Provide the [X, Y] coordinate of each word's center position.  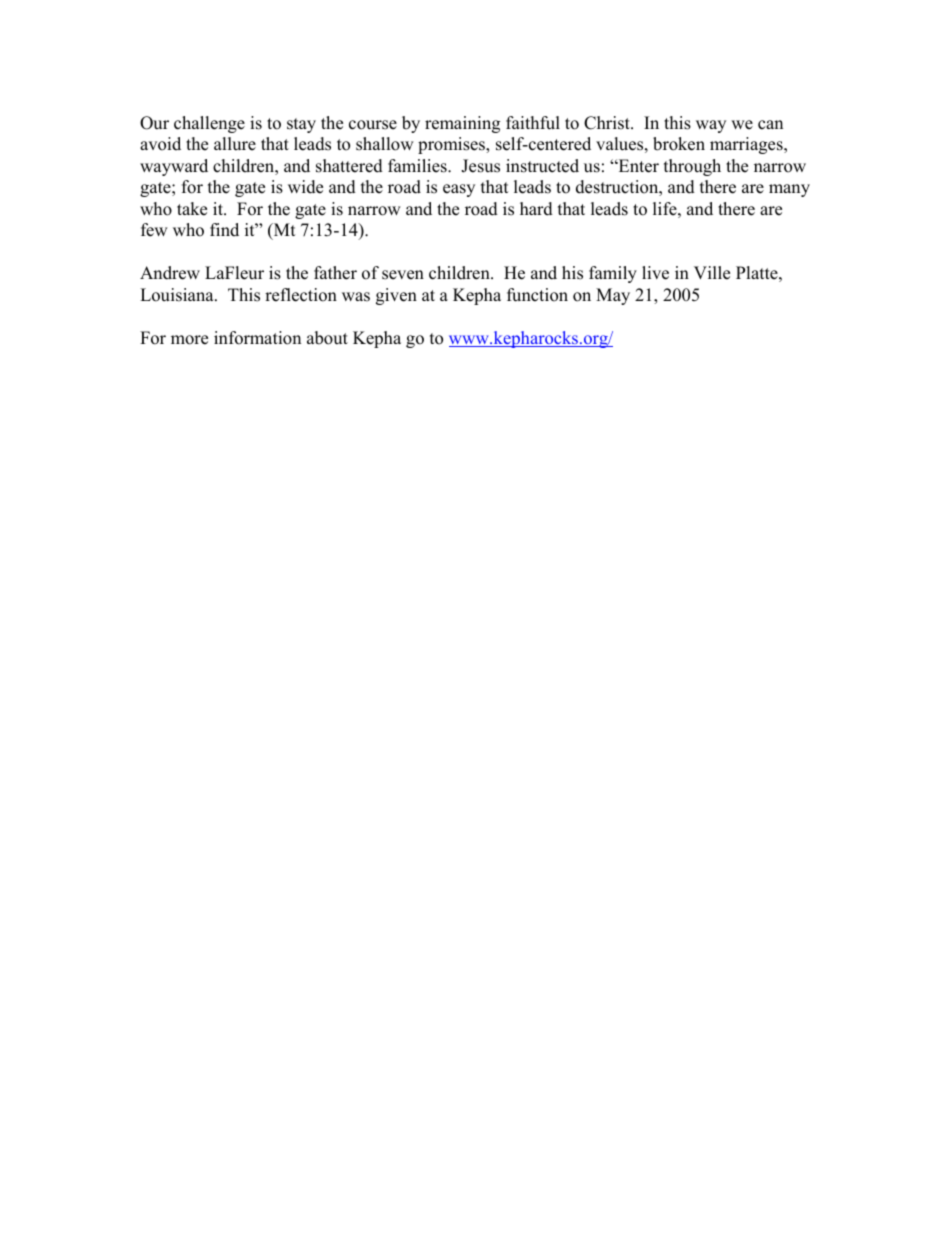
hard [536, 209]
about [327, 338]
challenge [209, 124]
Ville [712, 273]
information [257, 338]
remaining [462, 124]
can [770, 125]
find [224, 230]
